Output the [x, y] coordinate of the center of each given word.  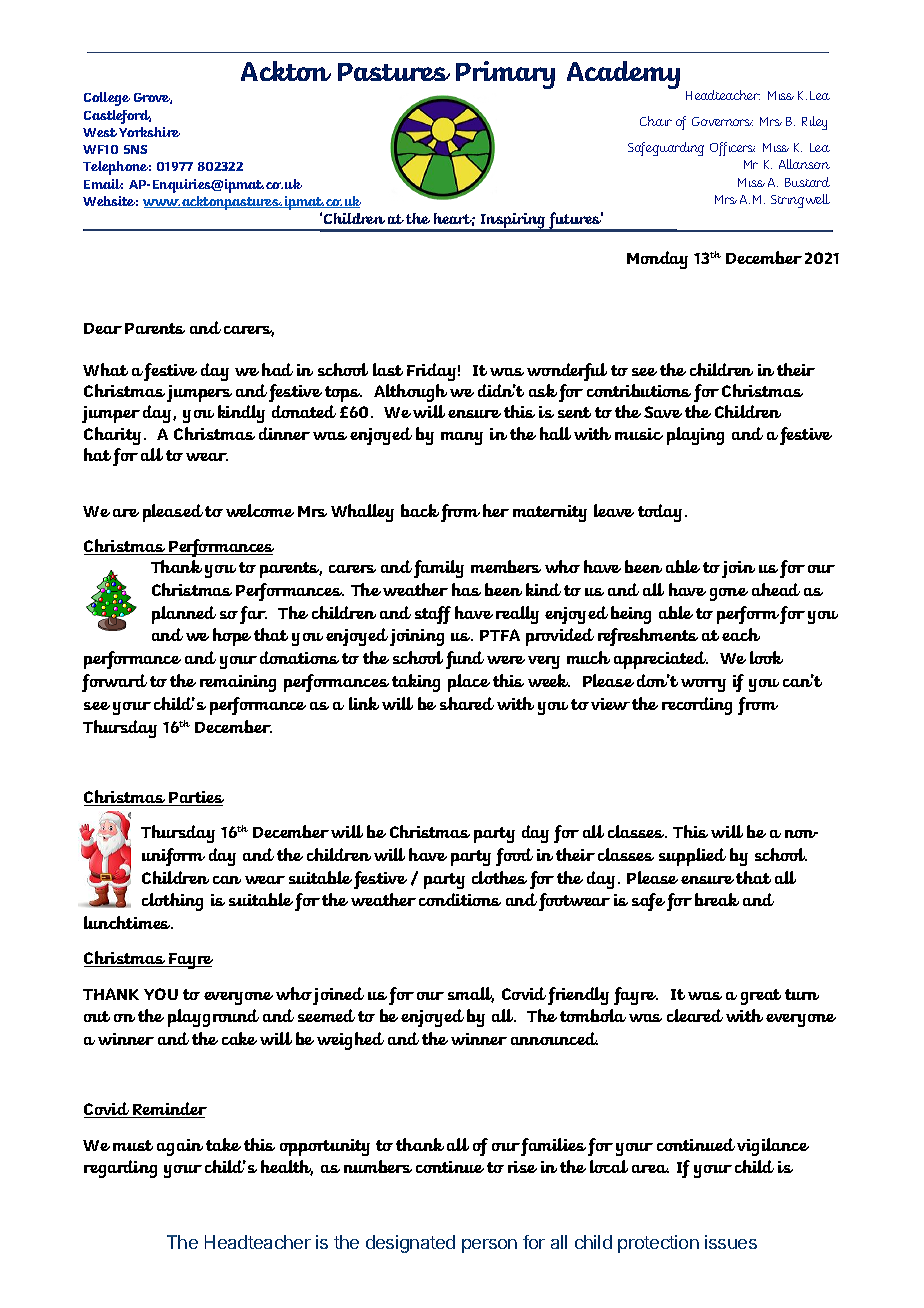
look [766, 657]
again [180, 1147]
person [489, 1246]
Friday [431, 372]
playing [695, 436]
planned [184, 615]
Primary [505, 75]
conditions [460, 899]
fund [465, 660]
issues [731, 1242]
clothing [172, 902]
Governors [722, 121]
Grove [153, 98]
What [105, 369]
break [717, 899]
